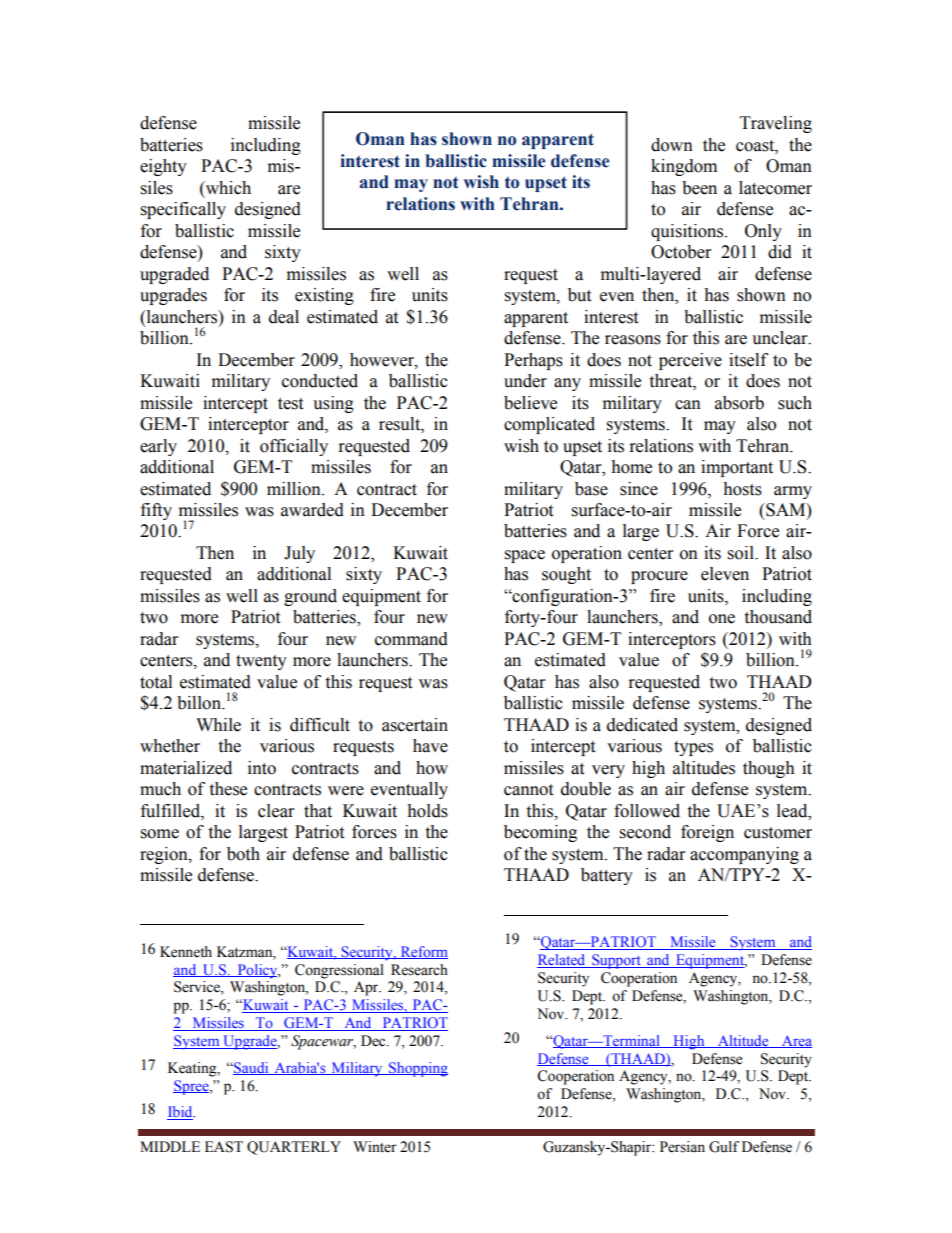  I want to click on Shopping, so click(417, 1069).
